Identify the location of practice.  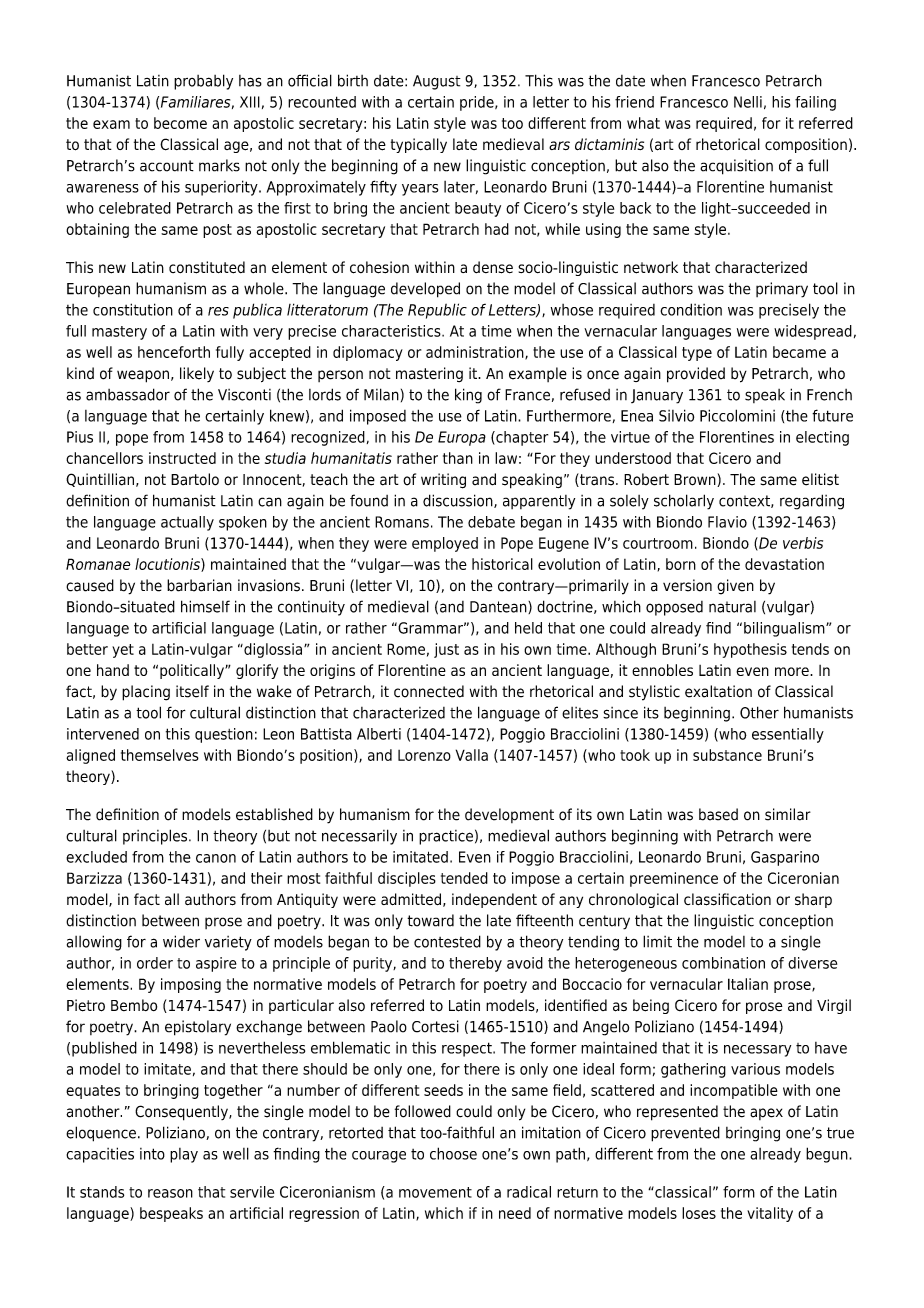
(446, 837).
